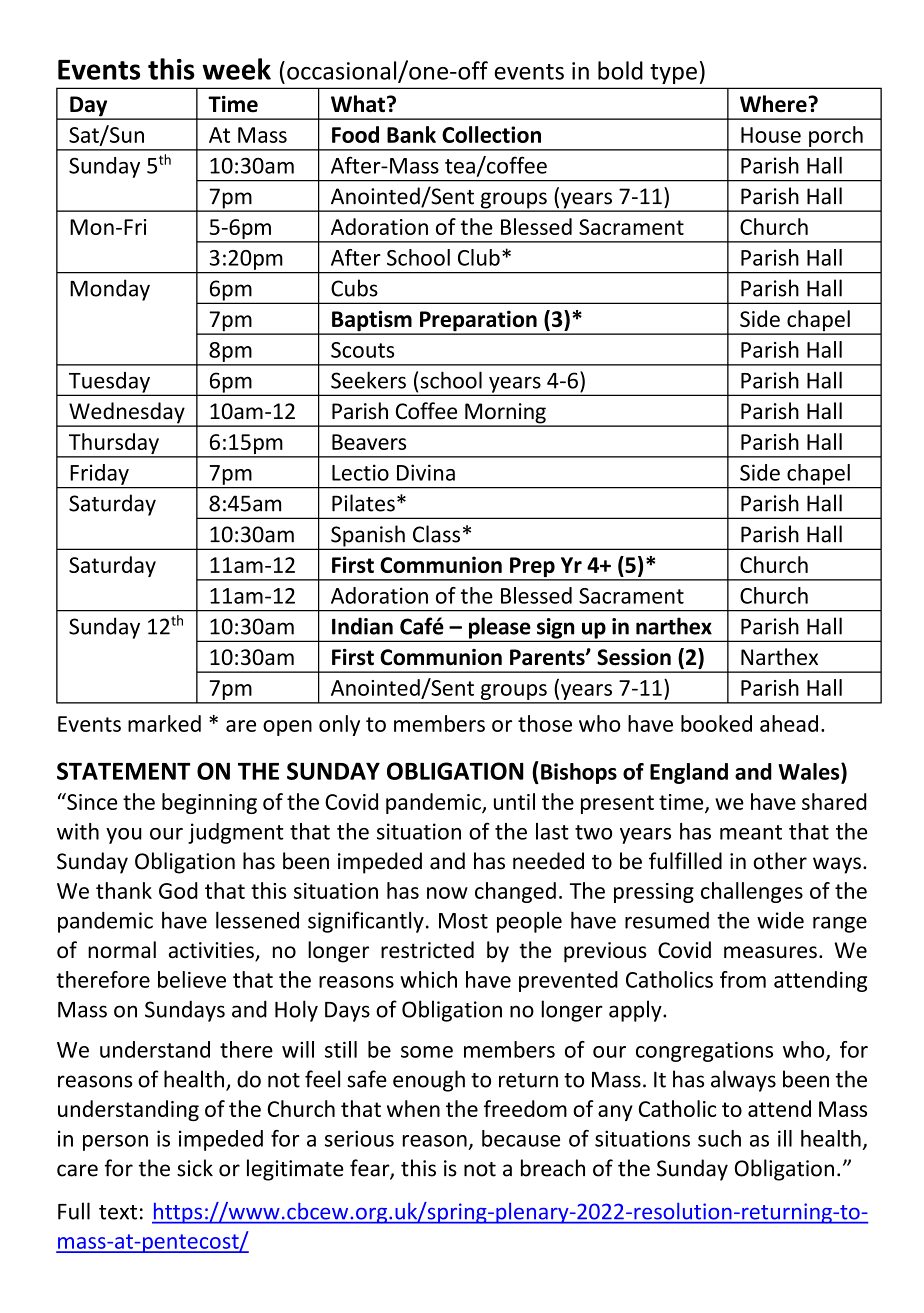 The image size is (924, 1313). Describe the element at coordinates (719, 1138) in the screenshot. I see `such` at that location.
